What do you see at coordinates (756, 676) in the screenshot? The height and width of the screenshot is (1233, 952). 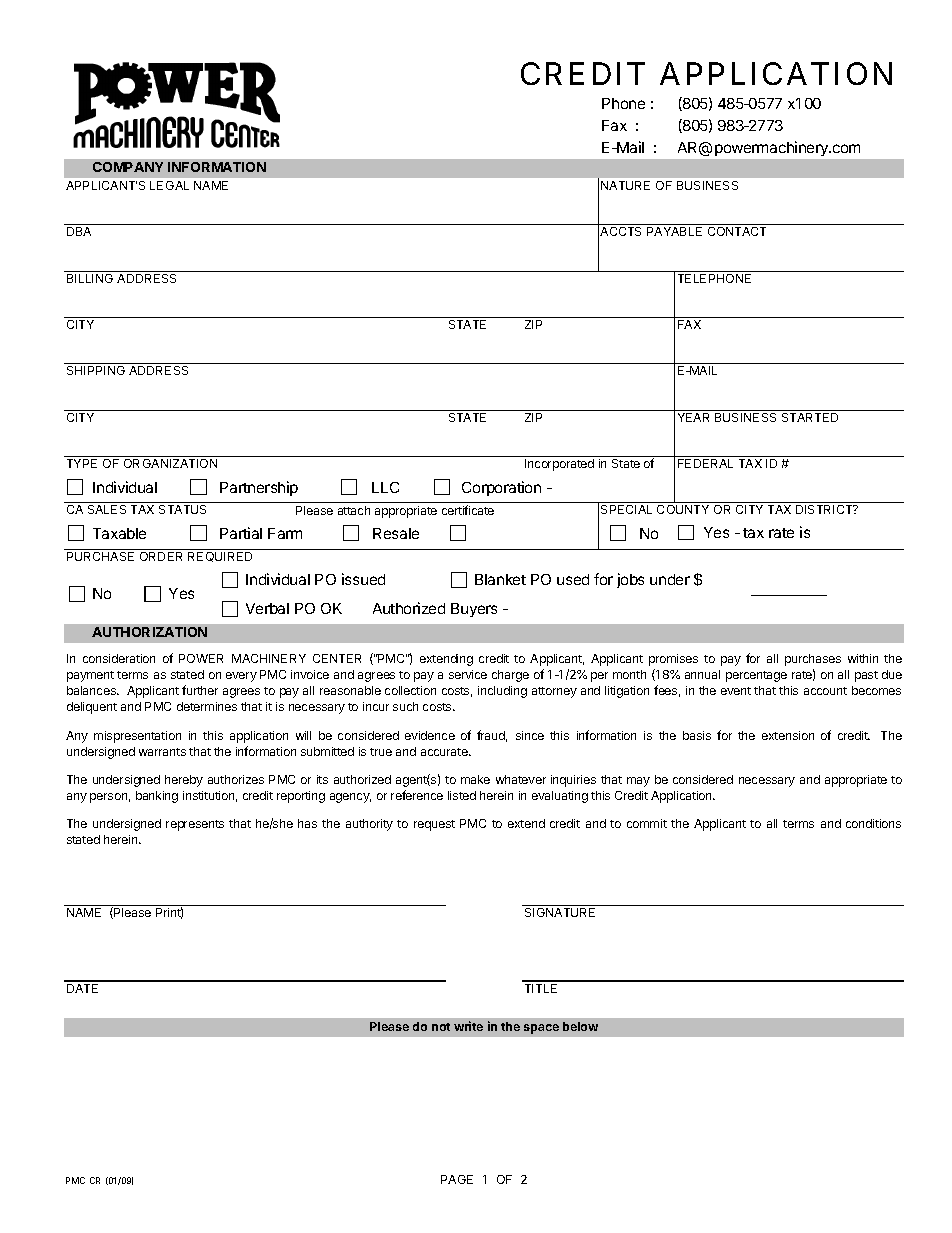 I see `percentage` at bounding box center [756, 676].
